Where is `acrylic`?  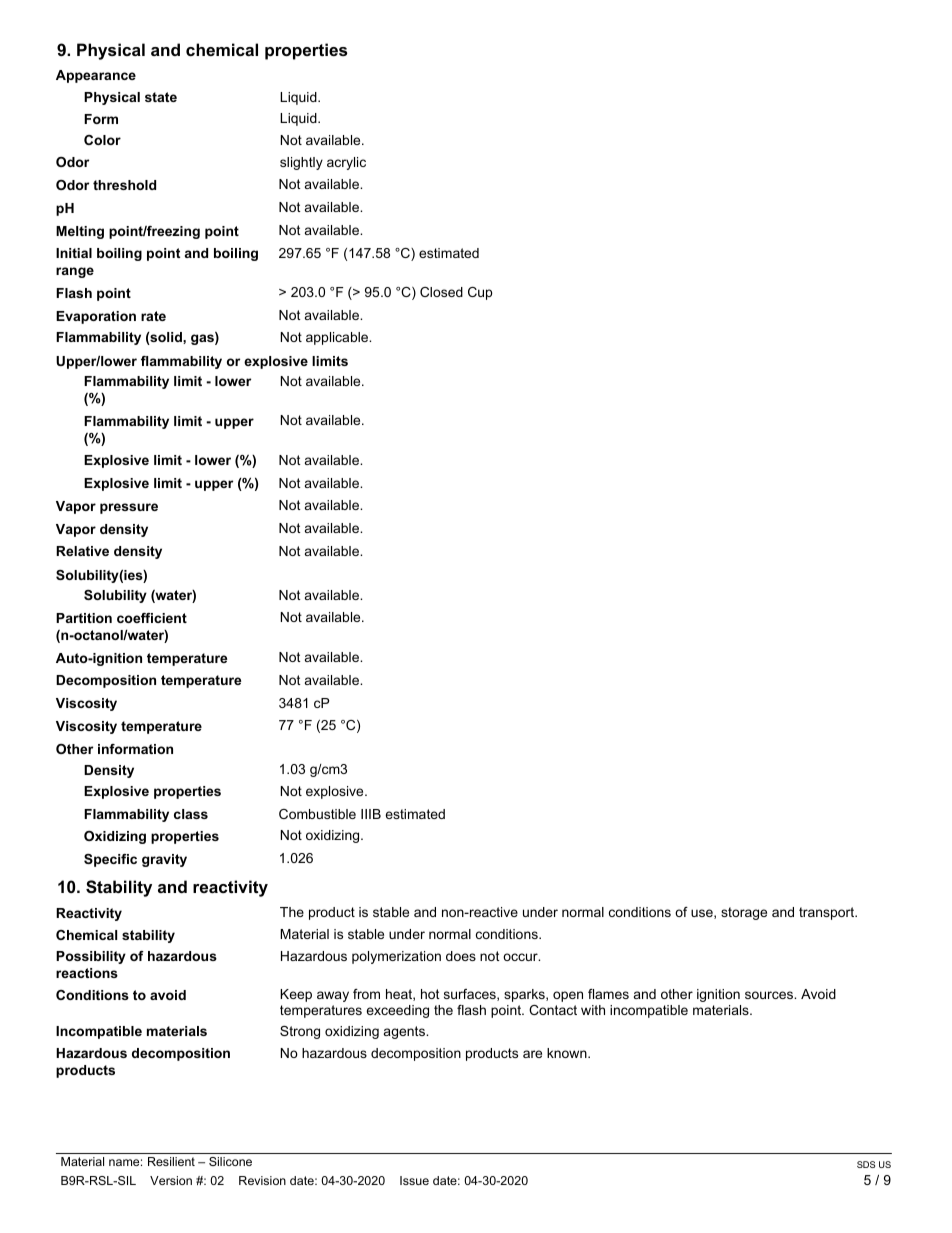 acrylic is located at coordinates (346, 163).
